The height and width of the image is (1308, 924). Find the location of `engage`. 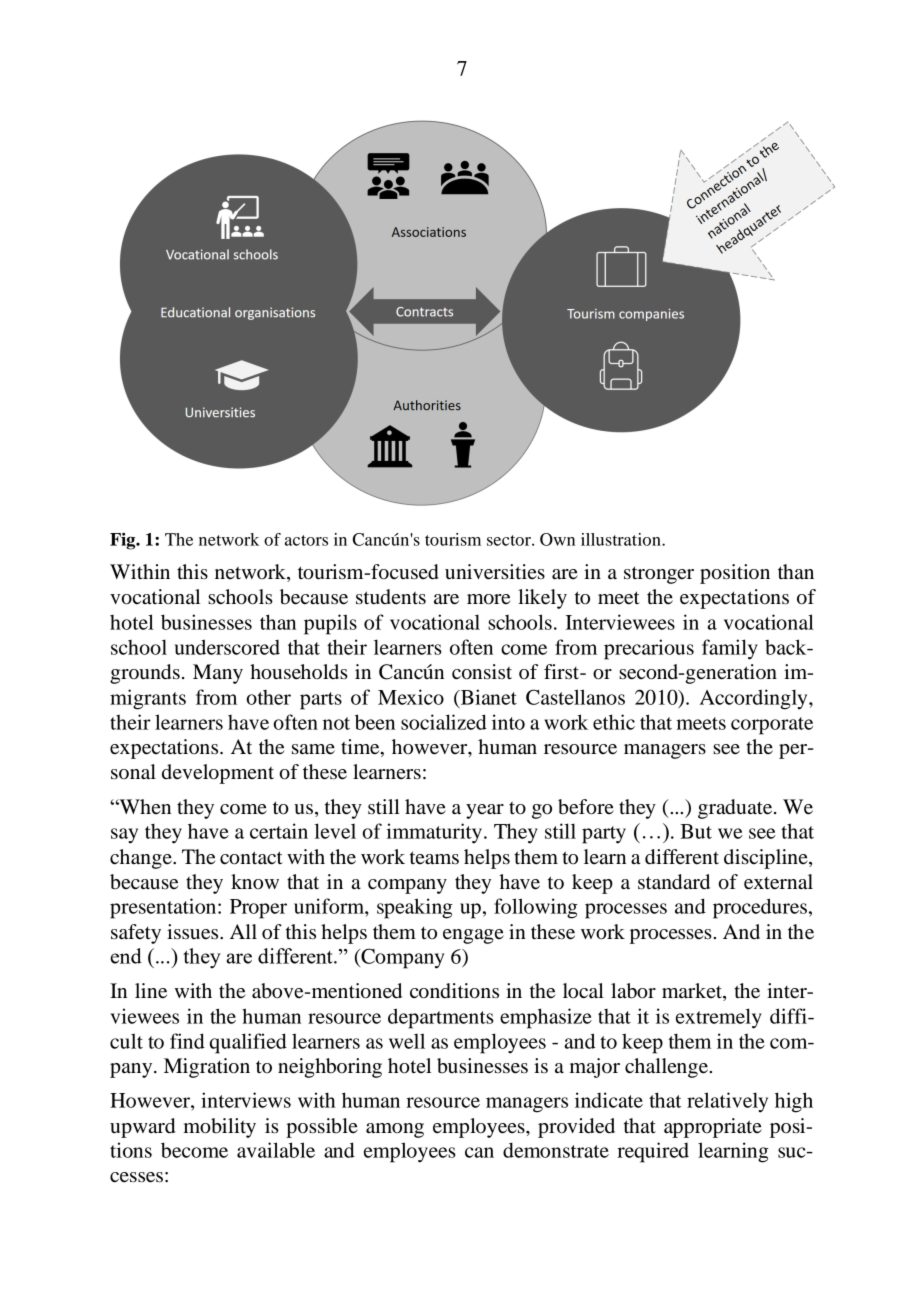

engage is located at coordinates (473, 936).
